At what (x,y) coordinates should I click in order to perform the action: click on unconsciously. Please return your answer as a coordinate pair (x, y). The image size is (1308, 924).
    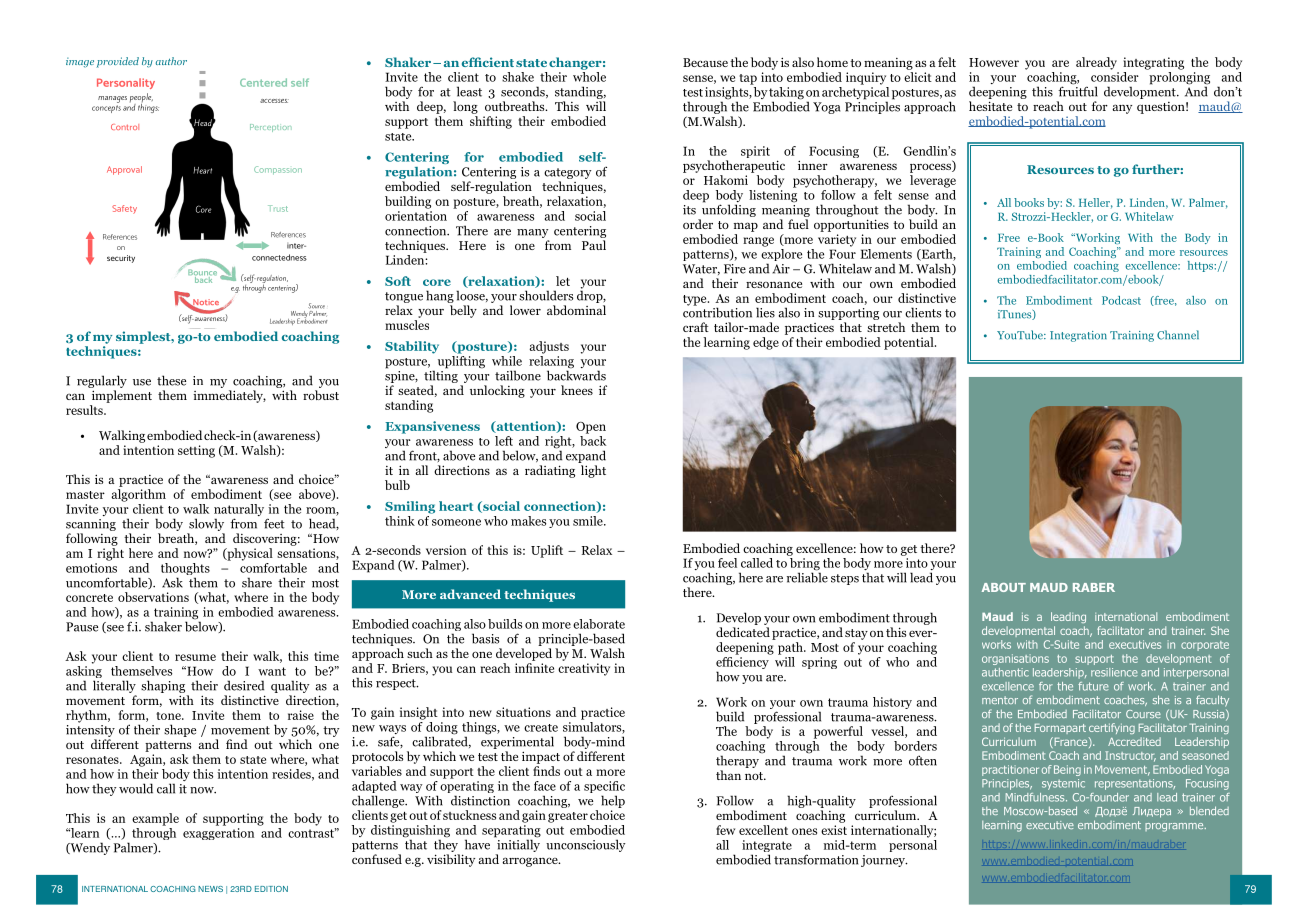
    Looking at the image, I should click on (586, 845).
